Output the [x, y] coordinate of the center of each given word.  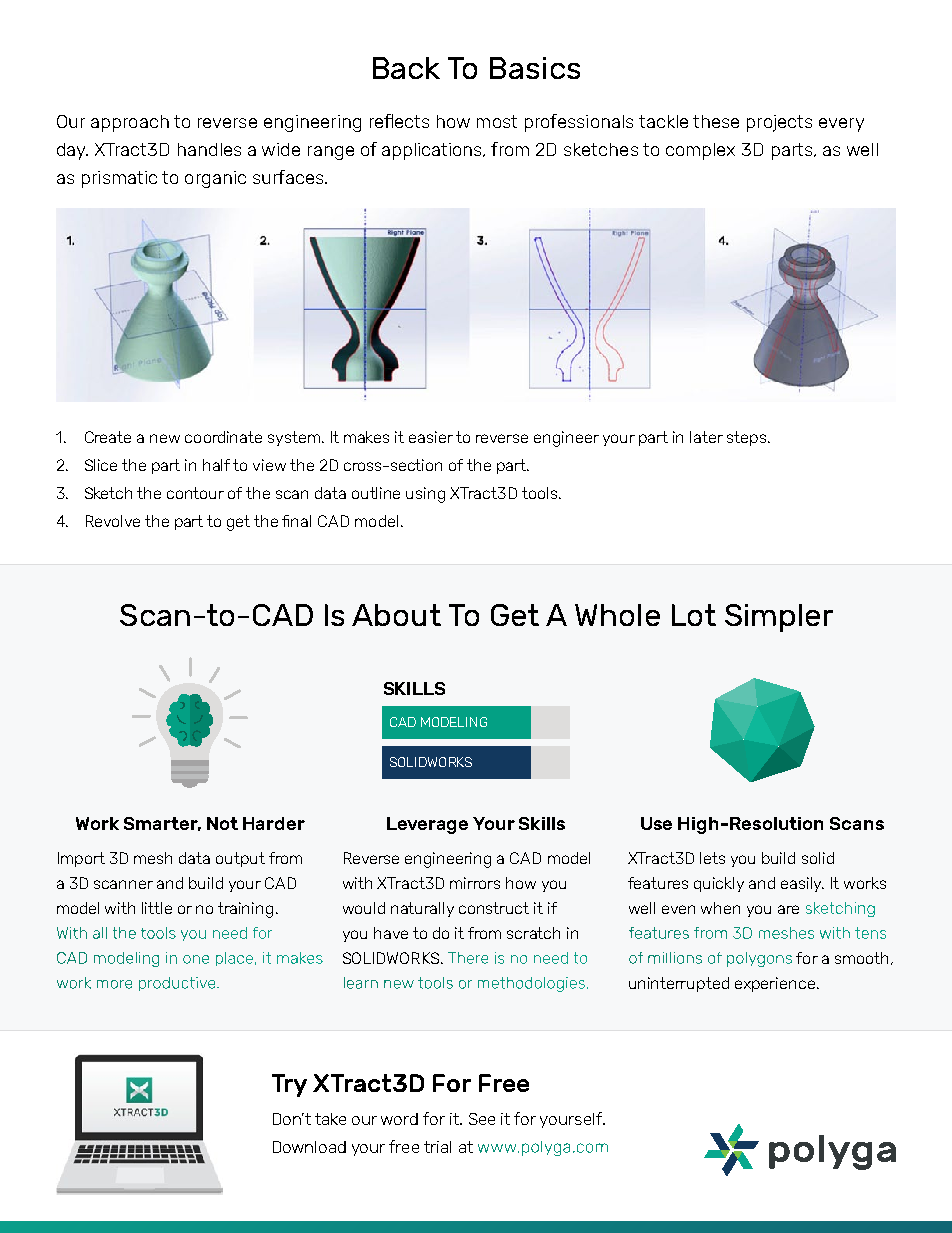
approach [130, 123]
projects [779, 123]
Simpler [779, 618]
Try [289, 1085]
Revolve [113, 521]
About [396, 615]
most [497, 121]
